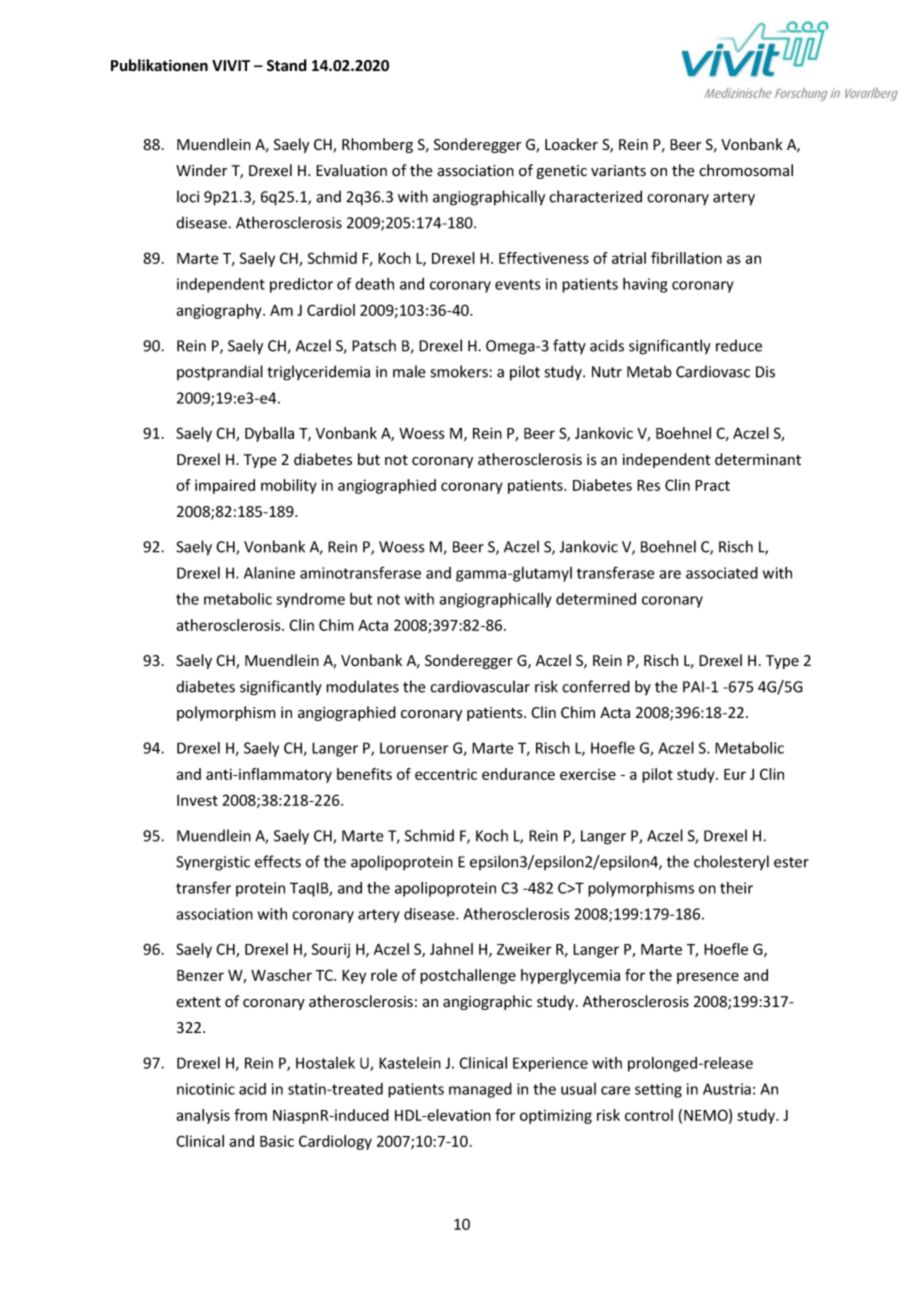  Describe the element at coordinates (377, 145) in the screenshot. I see `Rhomberg` at that location.
